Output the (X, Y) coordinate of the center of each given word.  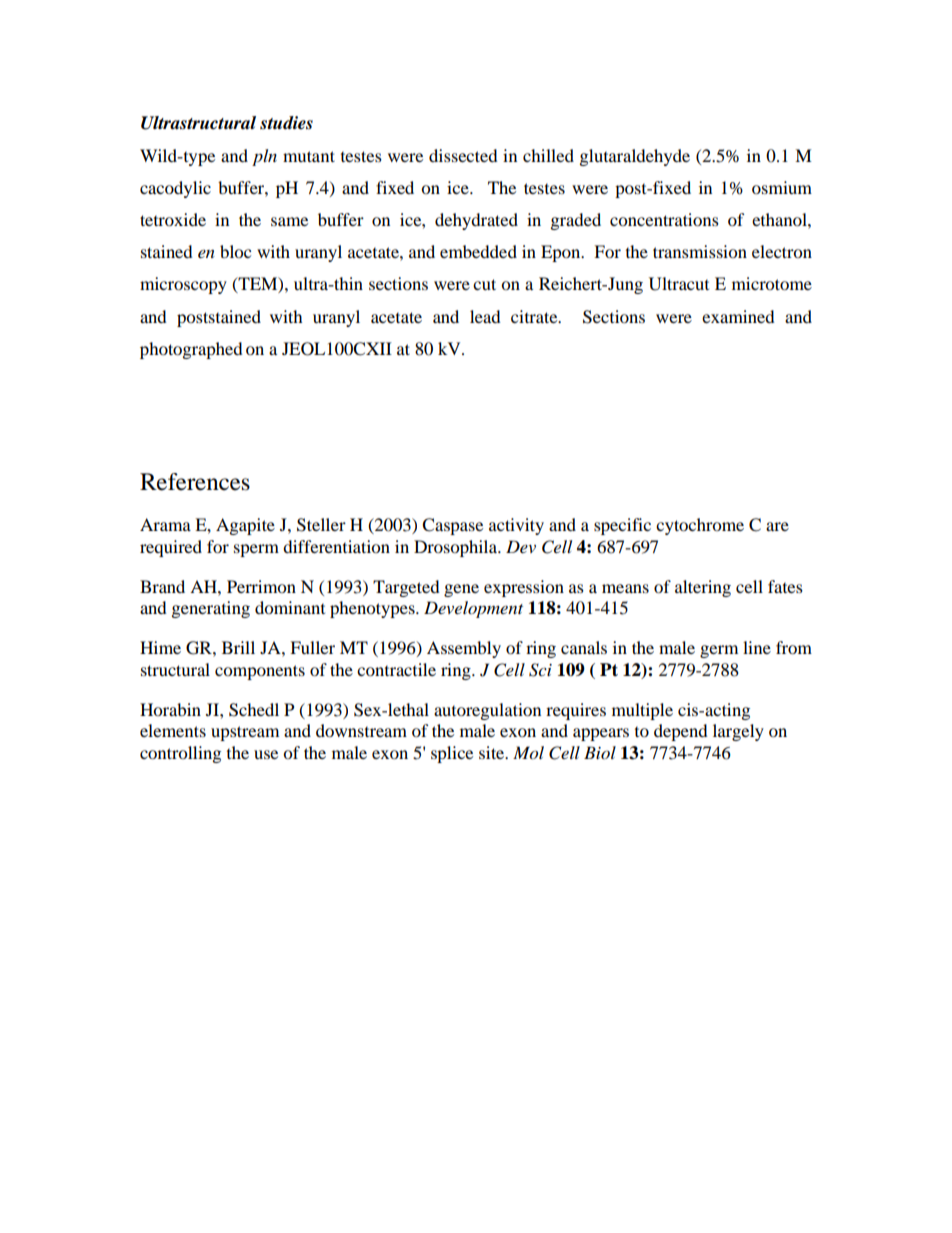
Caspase (452, 526)
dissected (463, 155)
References (195, 482)
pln (264, 157)
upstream (245, 733)
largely (738, 732)
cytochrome (700, 526)
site (493, 752)
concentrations (664, 219)
